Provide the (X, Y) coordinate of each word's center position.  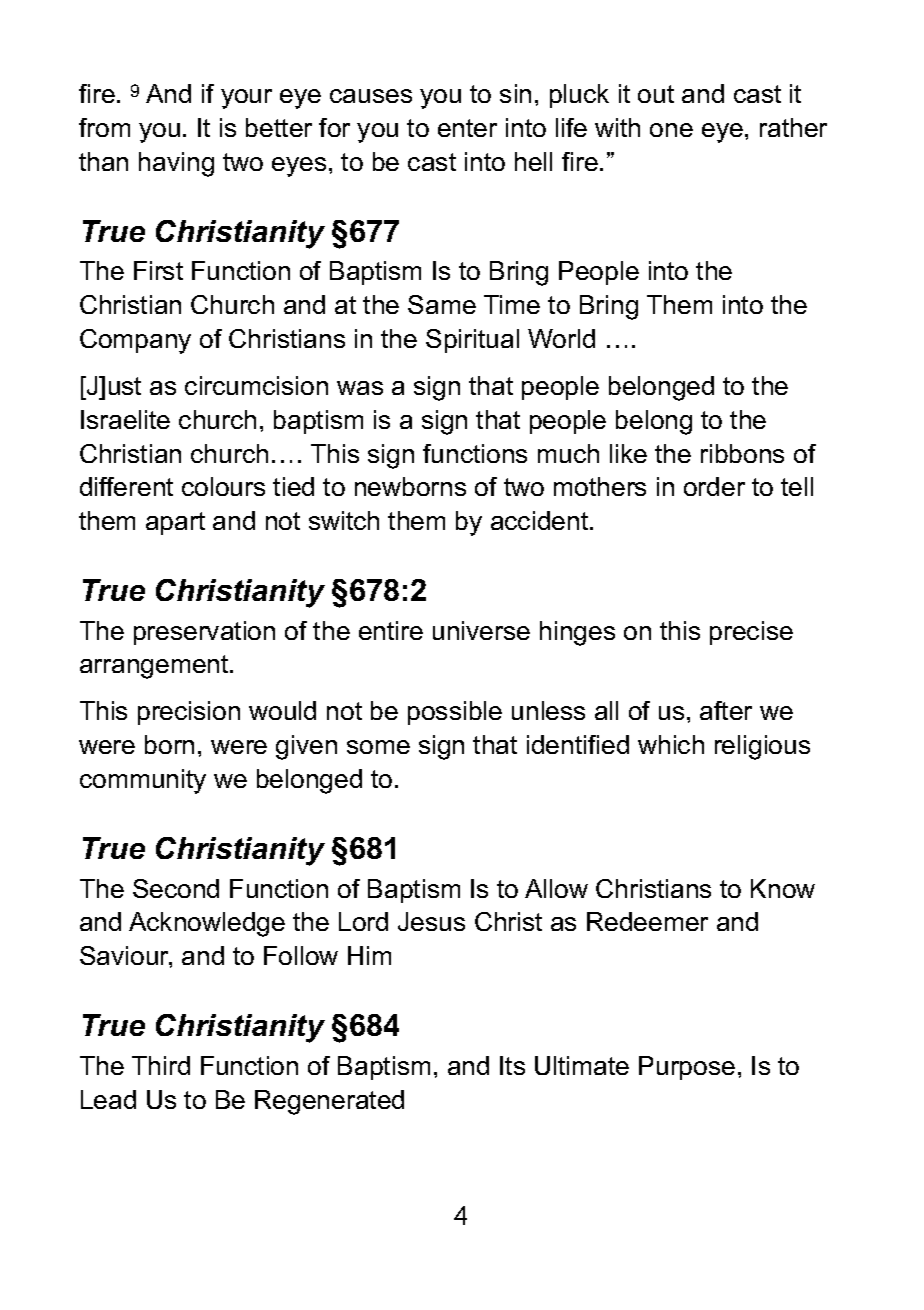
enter (467, 128)
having (176, 164)
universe (481, 630)
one (671, 130)
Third (161, 1065)
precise (751, 633)
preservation (204, 633)
